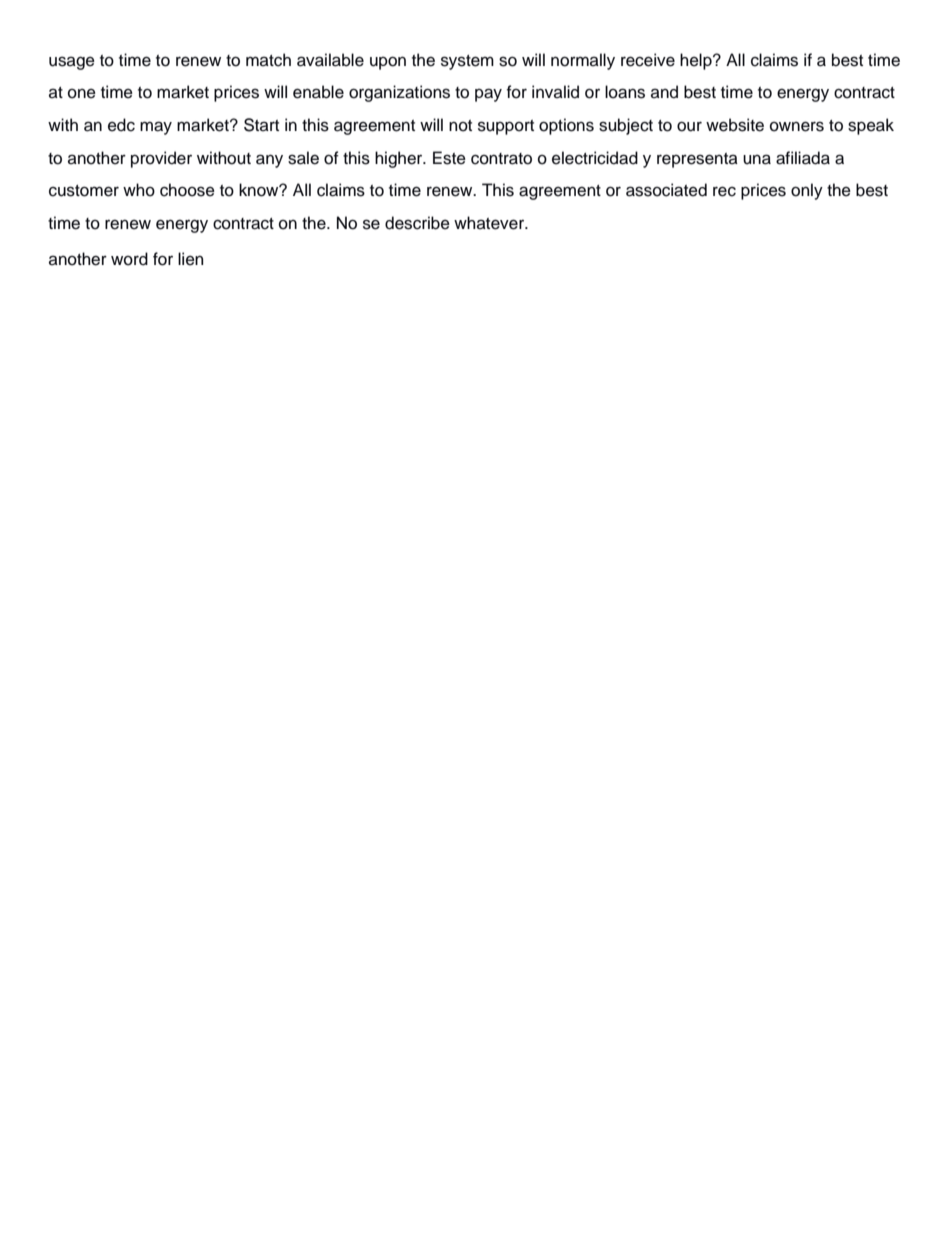 The image size is (952, 1233). What do you see at coordinates (467, 62) in the image?
I see `system` at bounding box center [467, 62].
